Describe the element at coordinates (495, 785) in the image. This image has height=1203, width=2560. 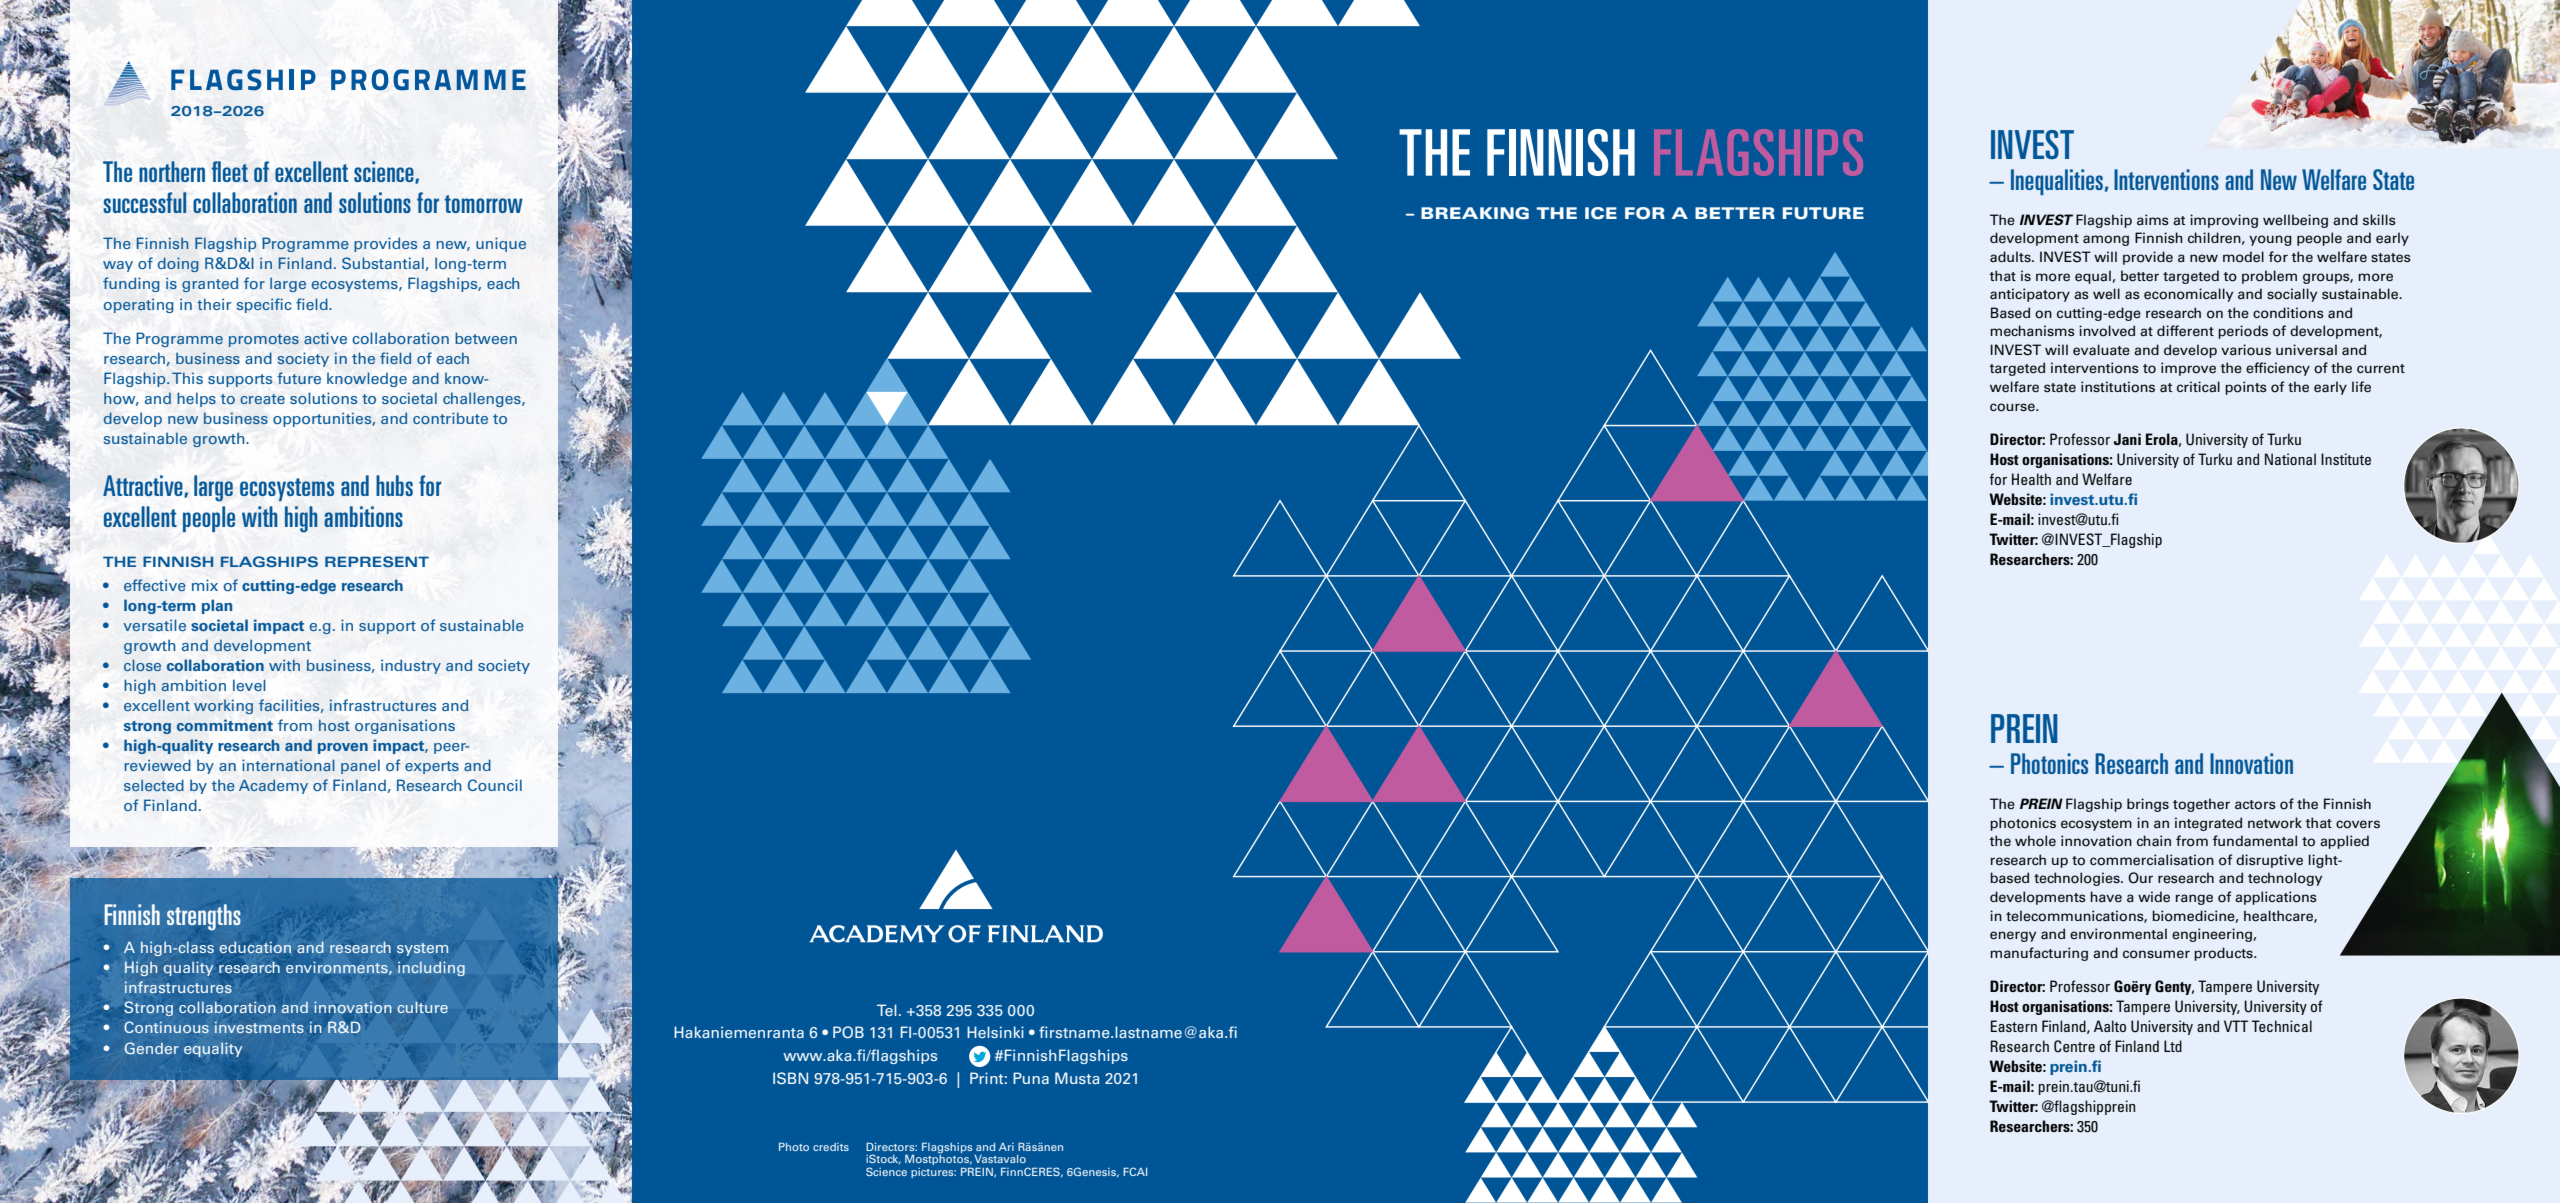
I see `Council` at that location.
